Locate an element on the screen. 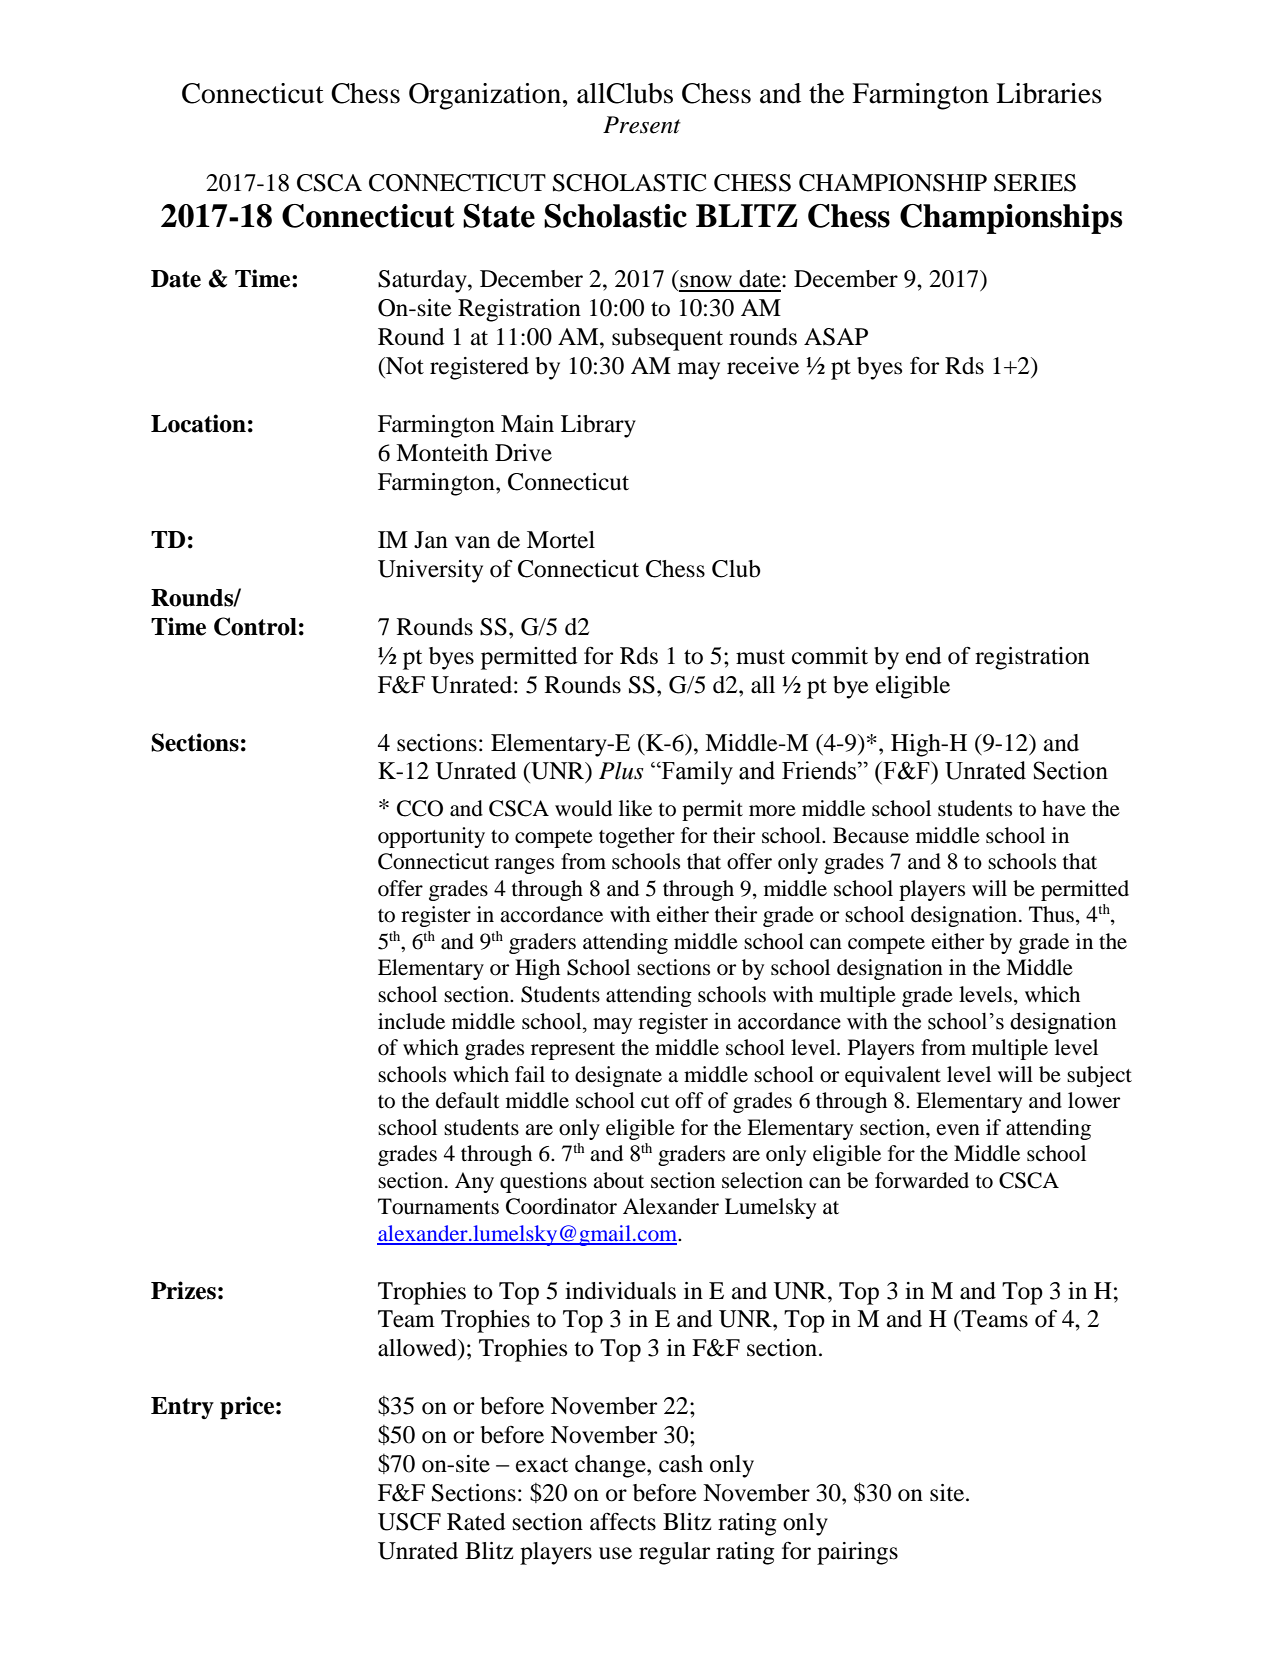 This screenshot has width=1284, height=1662. pairings is located at coordinates (857, 1553).
